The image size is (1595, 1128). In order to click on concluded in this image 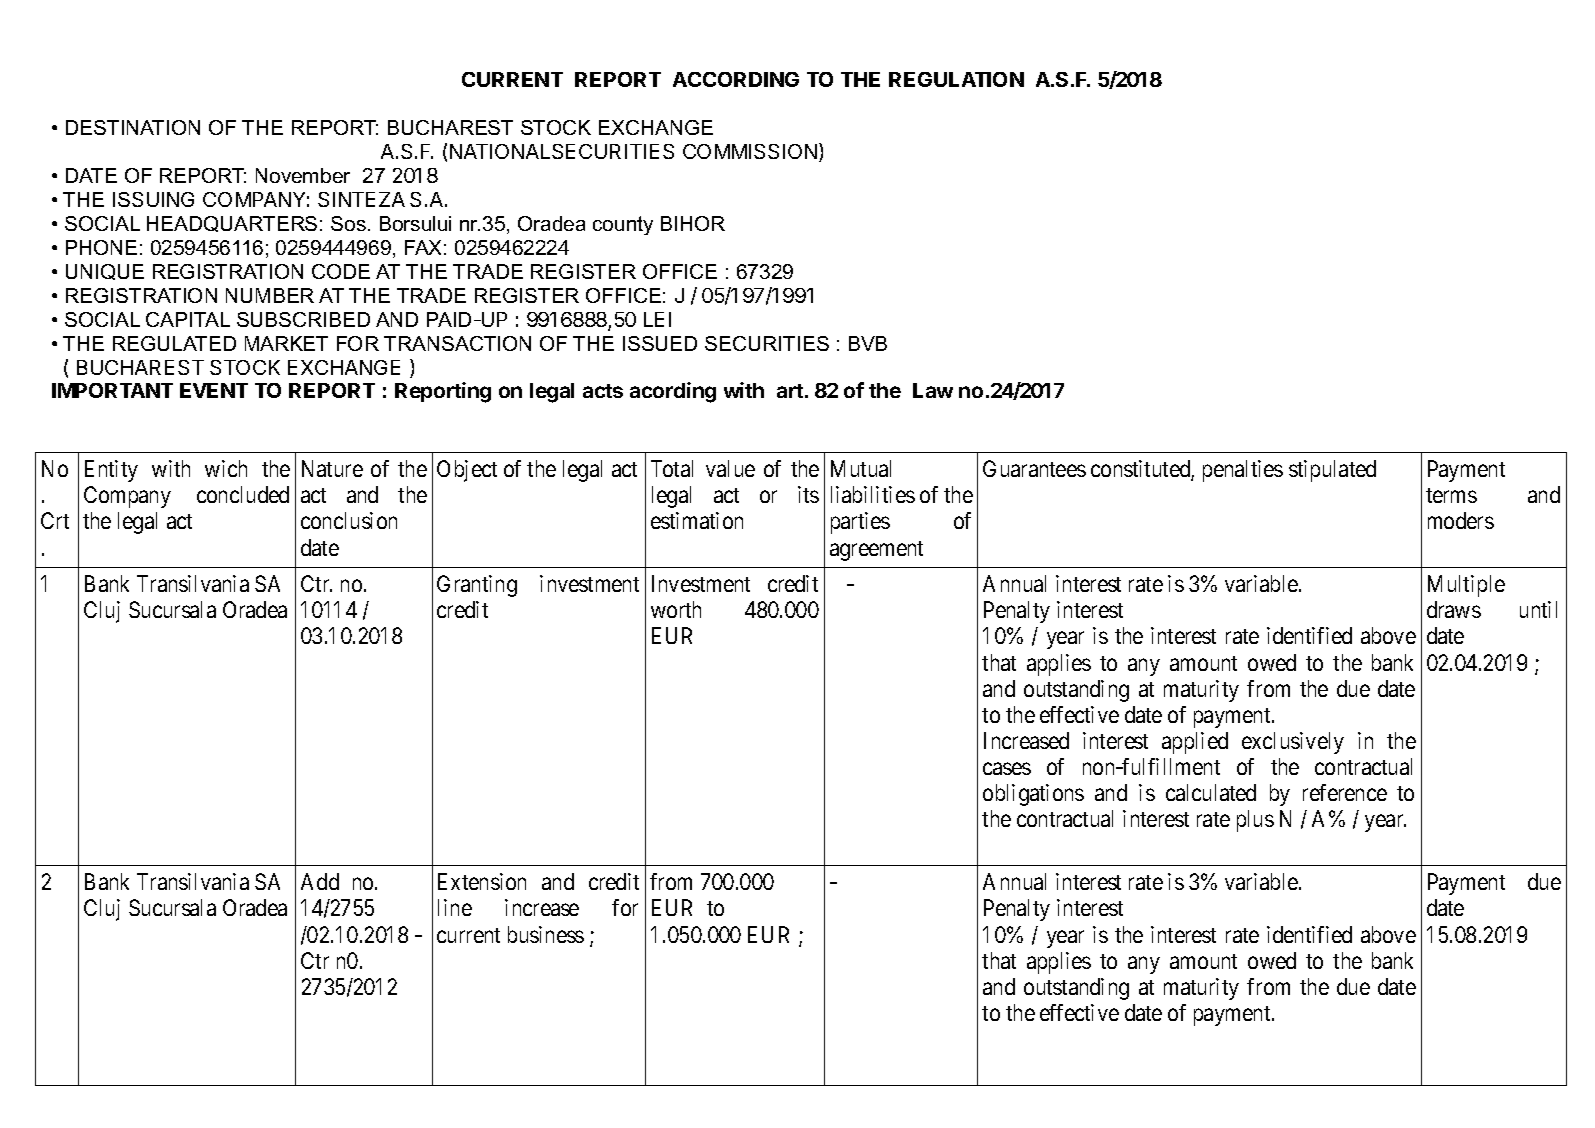, I will do `click(243, 494)`.
